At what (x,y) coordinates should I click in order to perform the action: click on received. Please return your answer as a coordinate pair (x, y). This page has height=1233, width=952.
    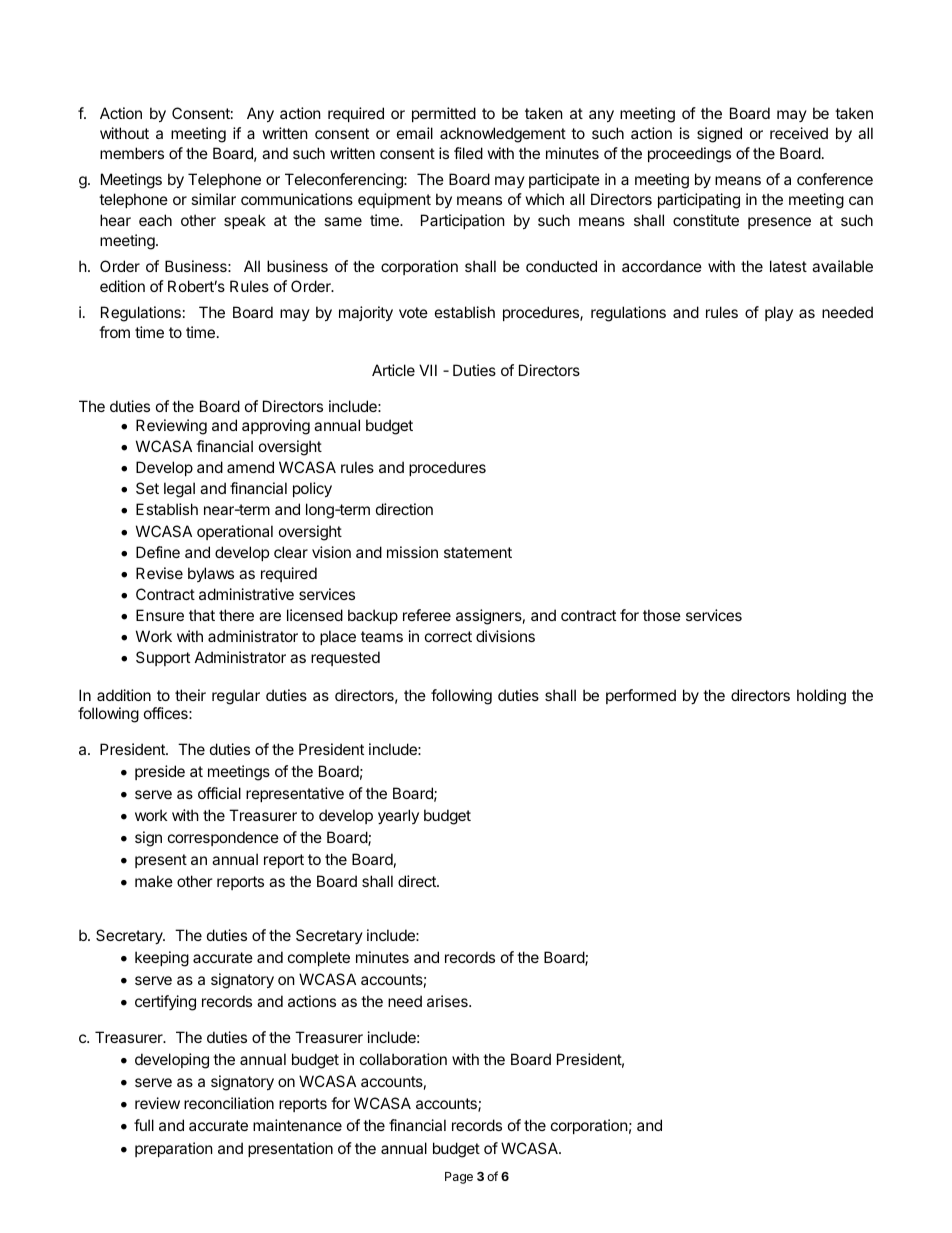
    Looking at the image, I should click on (799, 133).
